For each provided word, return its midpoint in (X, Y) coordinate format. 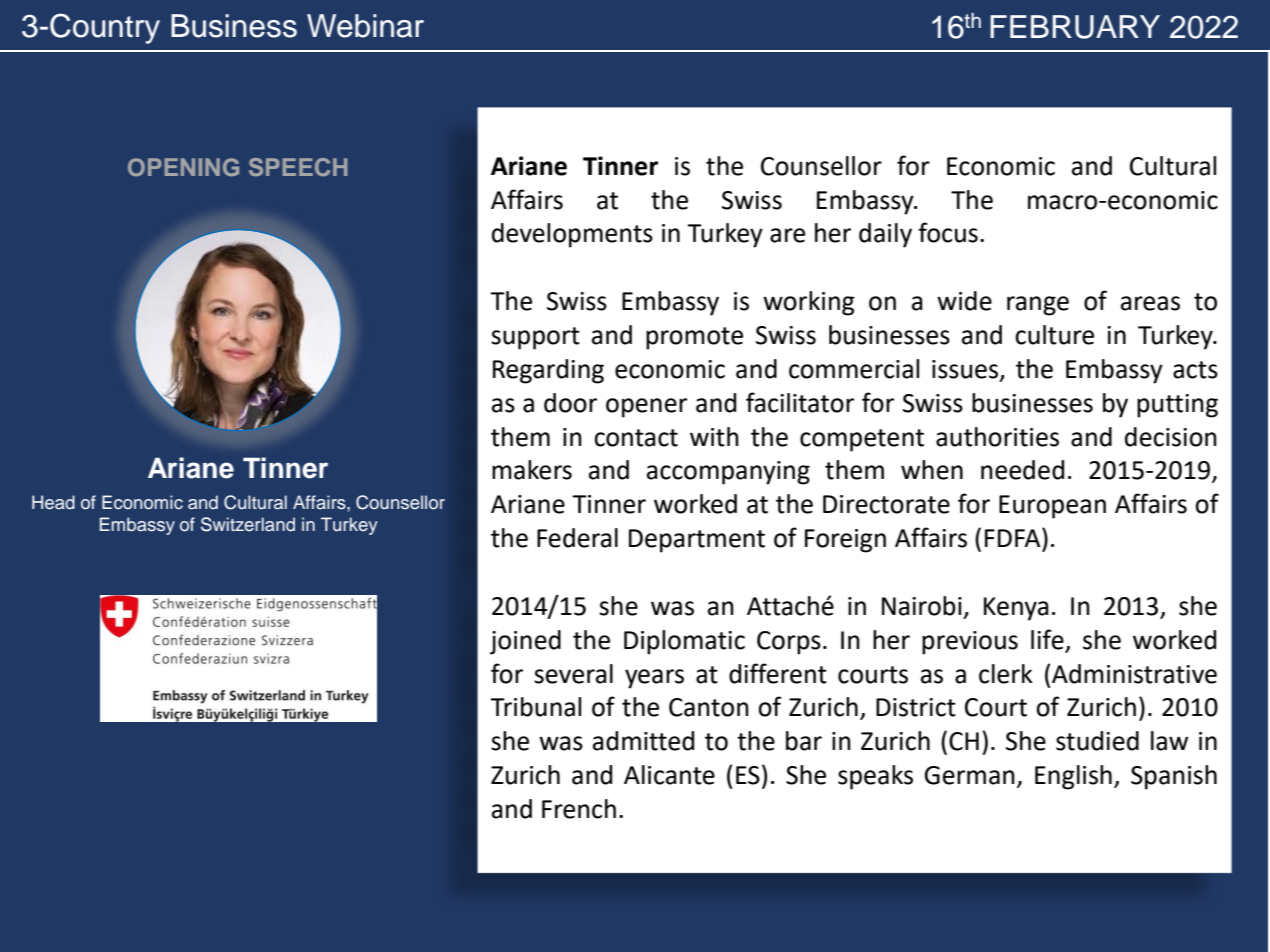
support (535, 338)
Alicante (669, 775)
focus (948, 232)
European (1052, 507)
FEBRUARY (1075, 27)
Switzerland (248, 524)
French (579, 809)
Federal (577, 538)
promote (694, 338)
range (1038, 306)
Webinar (365, 26)
